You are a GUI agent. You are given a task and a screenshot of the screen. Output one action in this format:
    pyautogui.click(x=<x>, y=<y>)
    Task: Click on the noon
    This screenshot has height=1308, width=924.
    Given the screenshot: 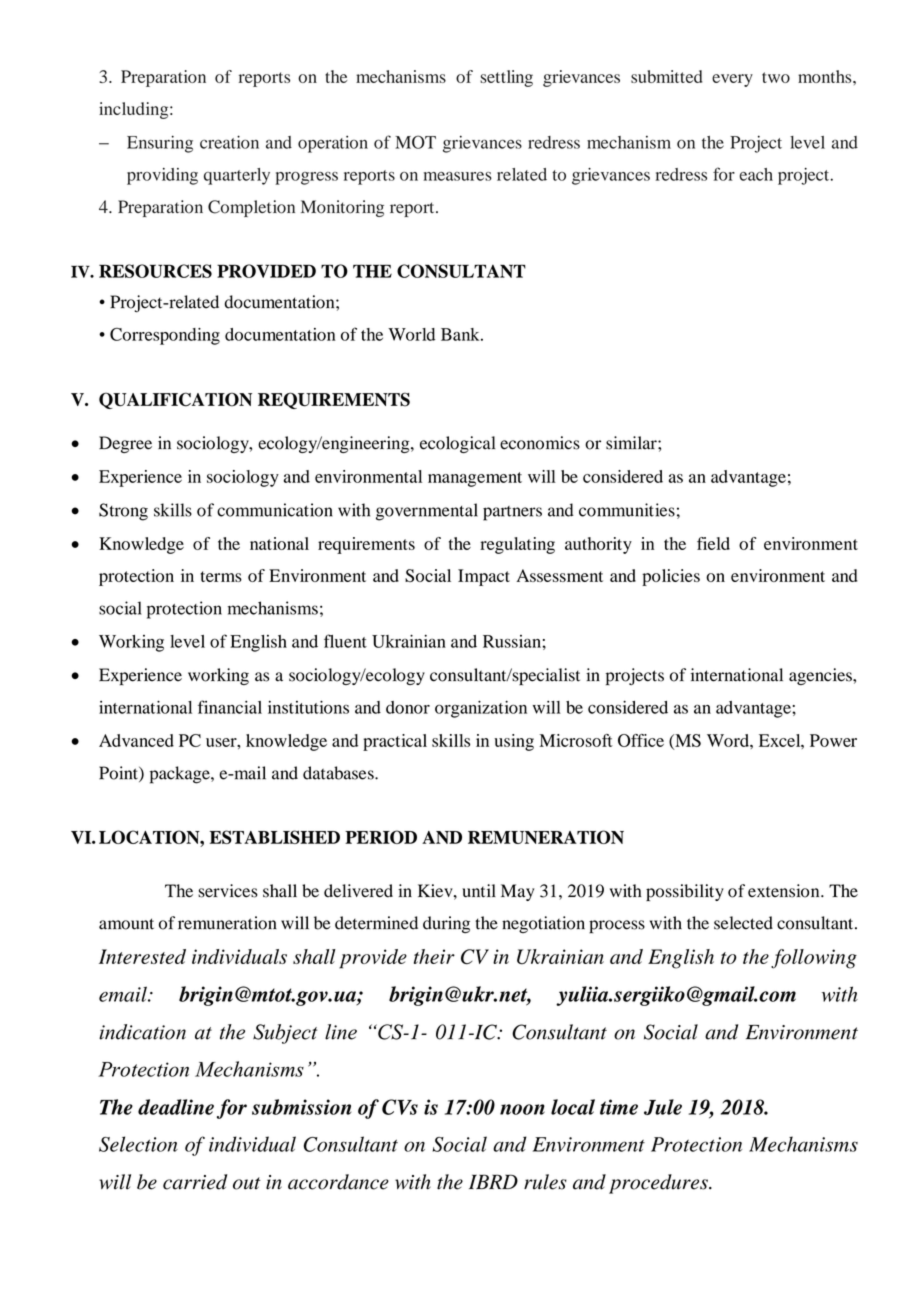 What is the action you would take?
    pyautogui.click(x=522, y=1109)
